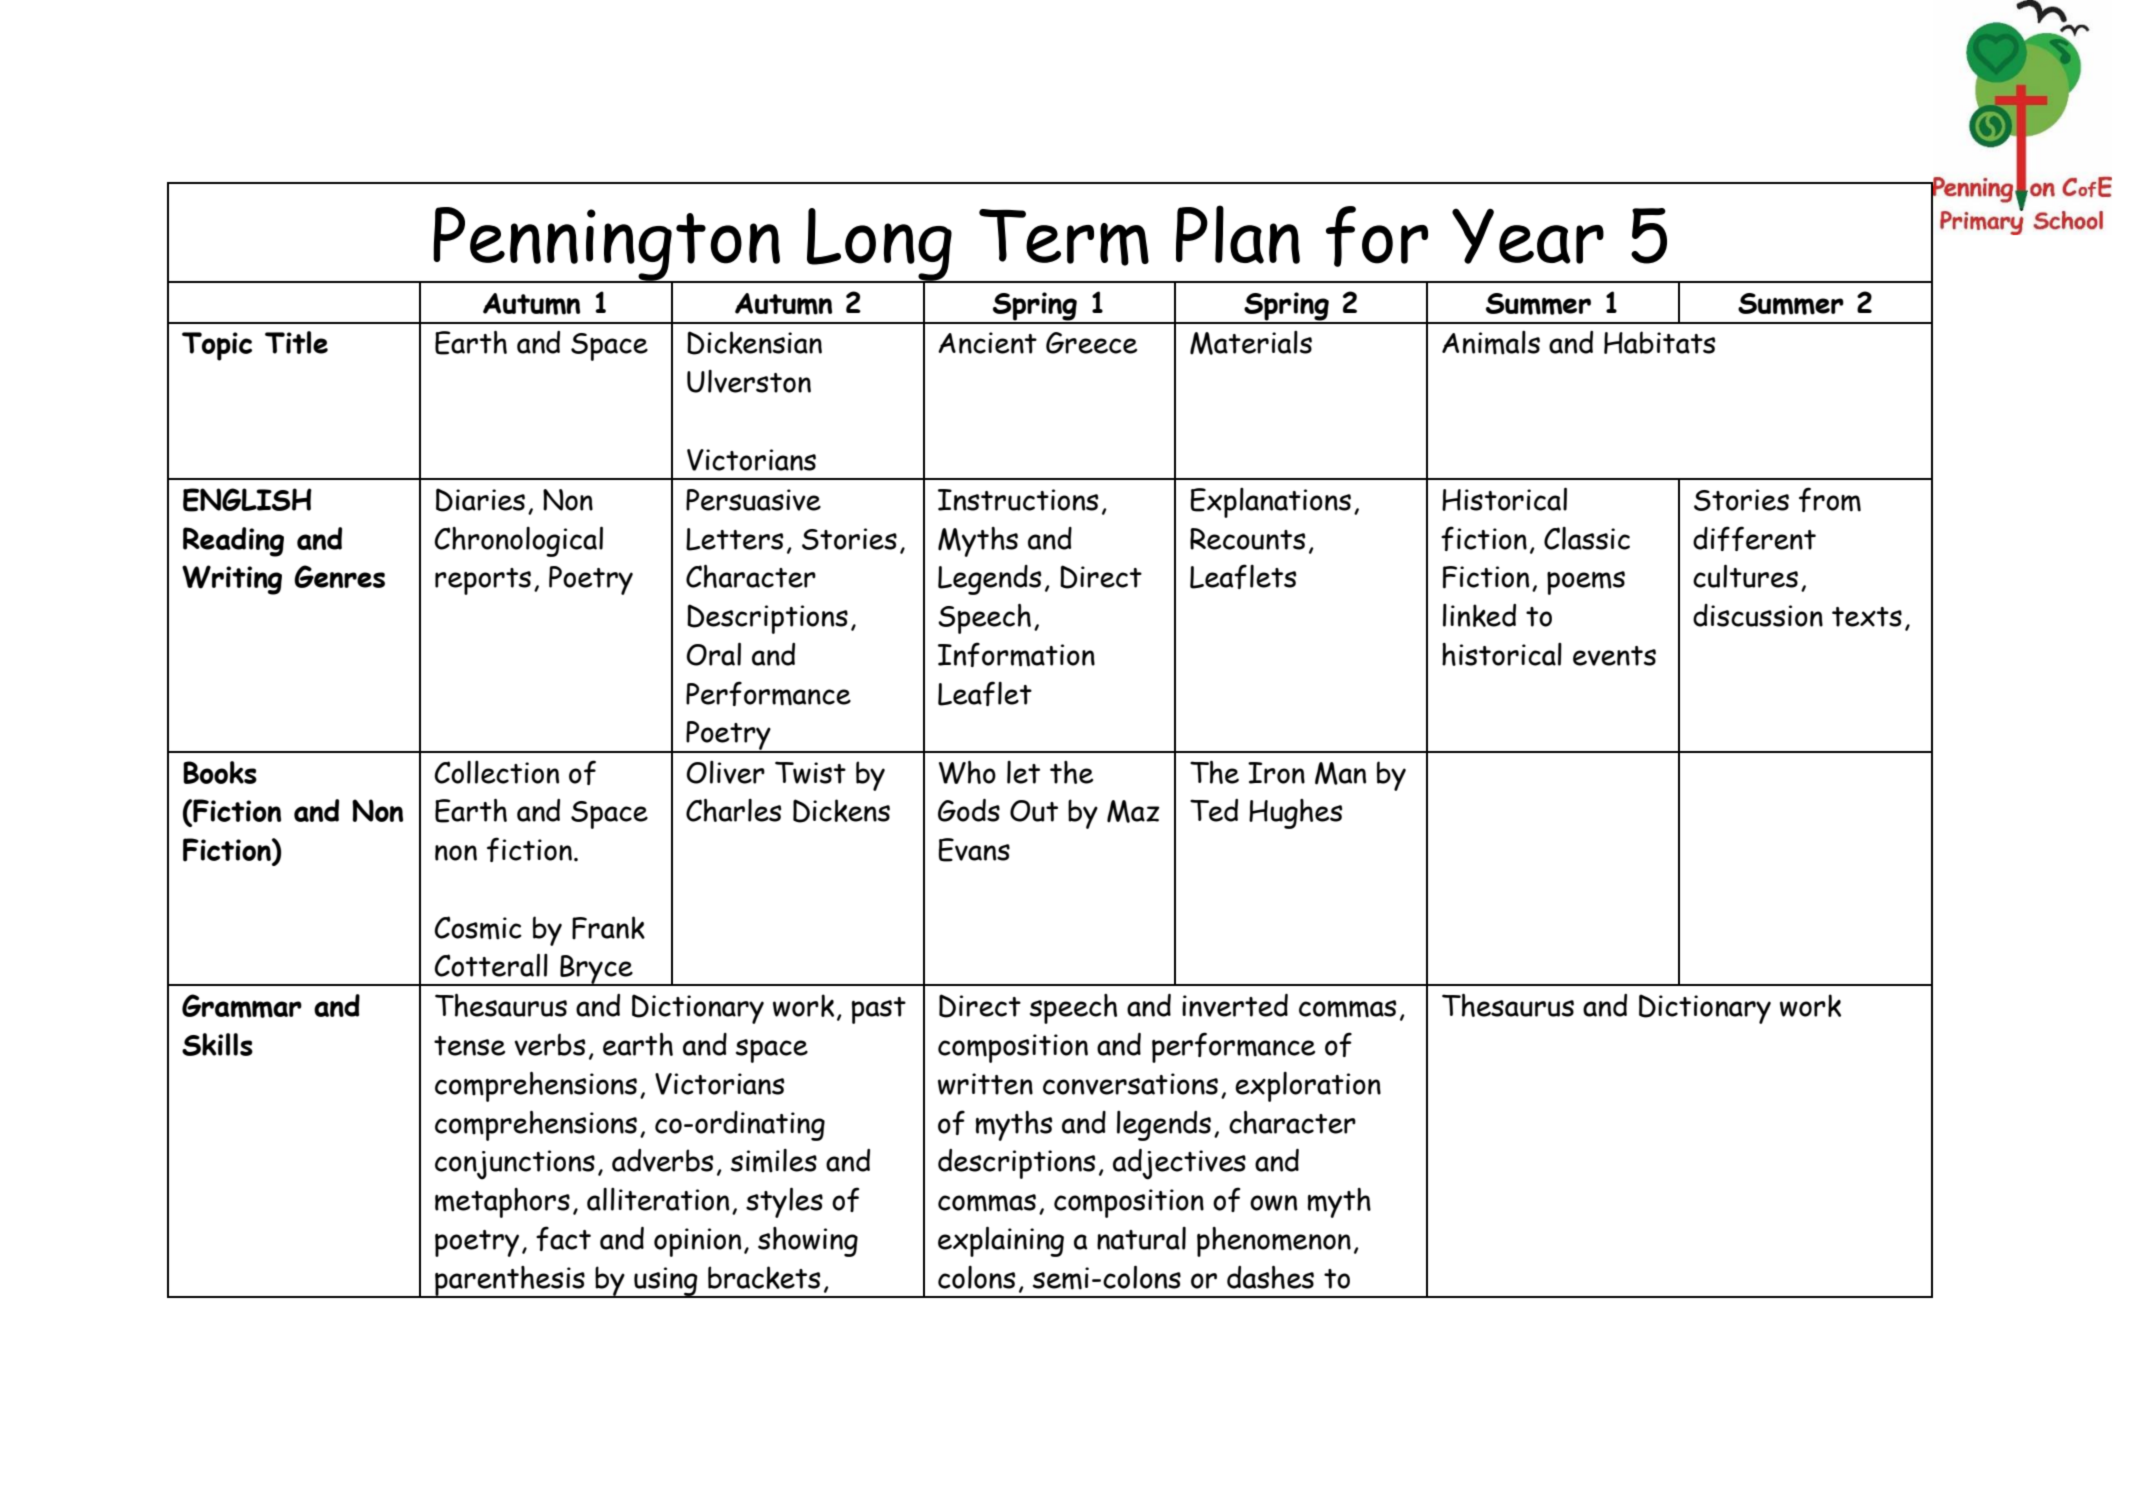 The width and height of the page is (2129, 1505). What do you see at coordinates (1064, 237) in the page?
I see `Term` at bounding box center [1064, 237].
